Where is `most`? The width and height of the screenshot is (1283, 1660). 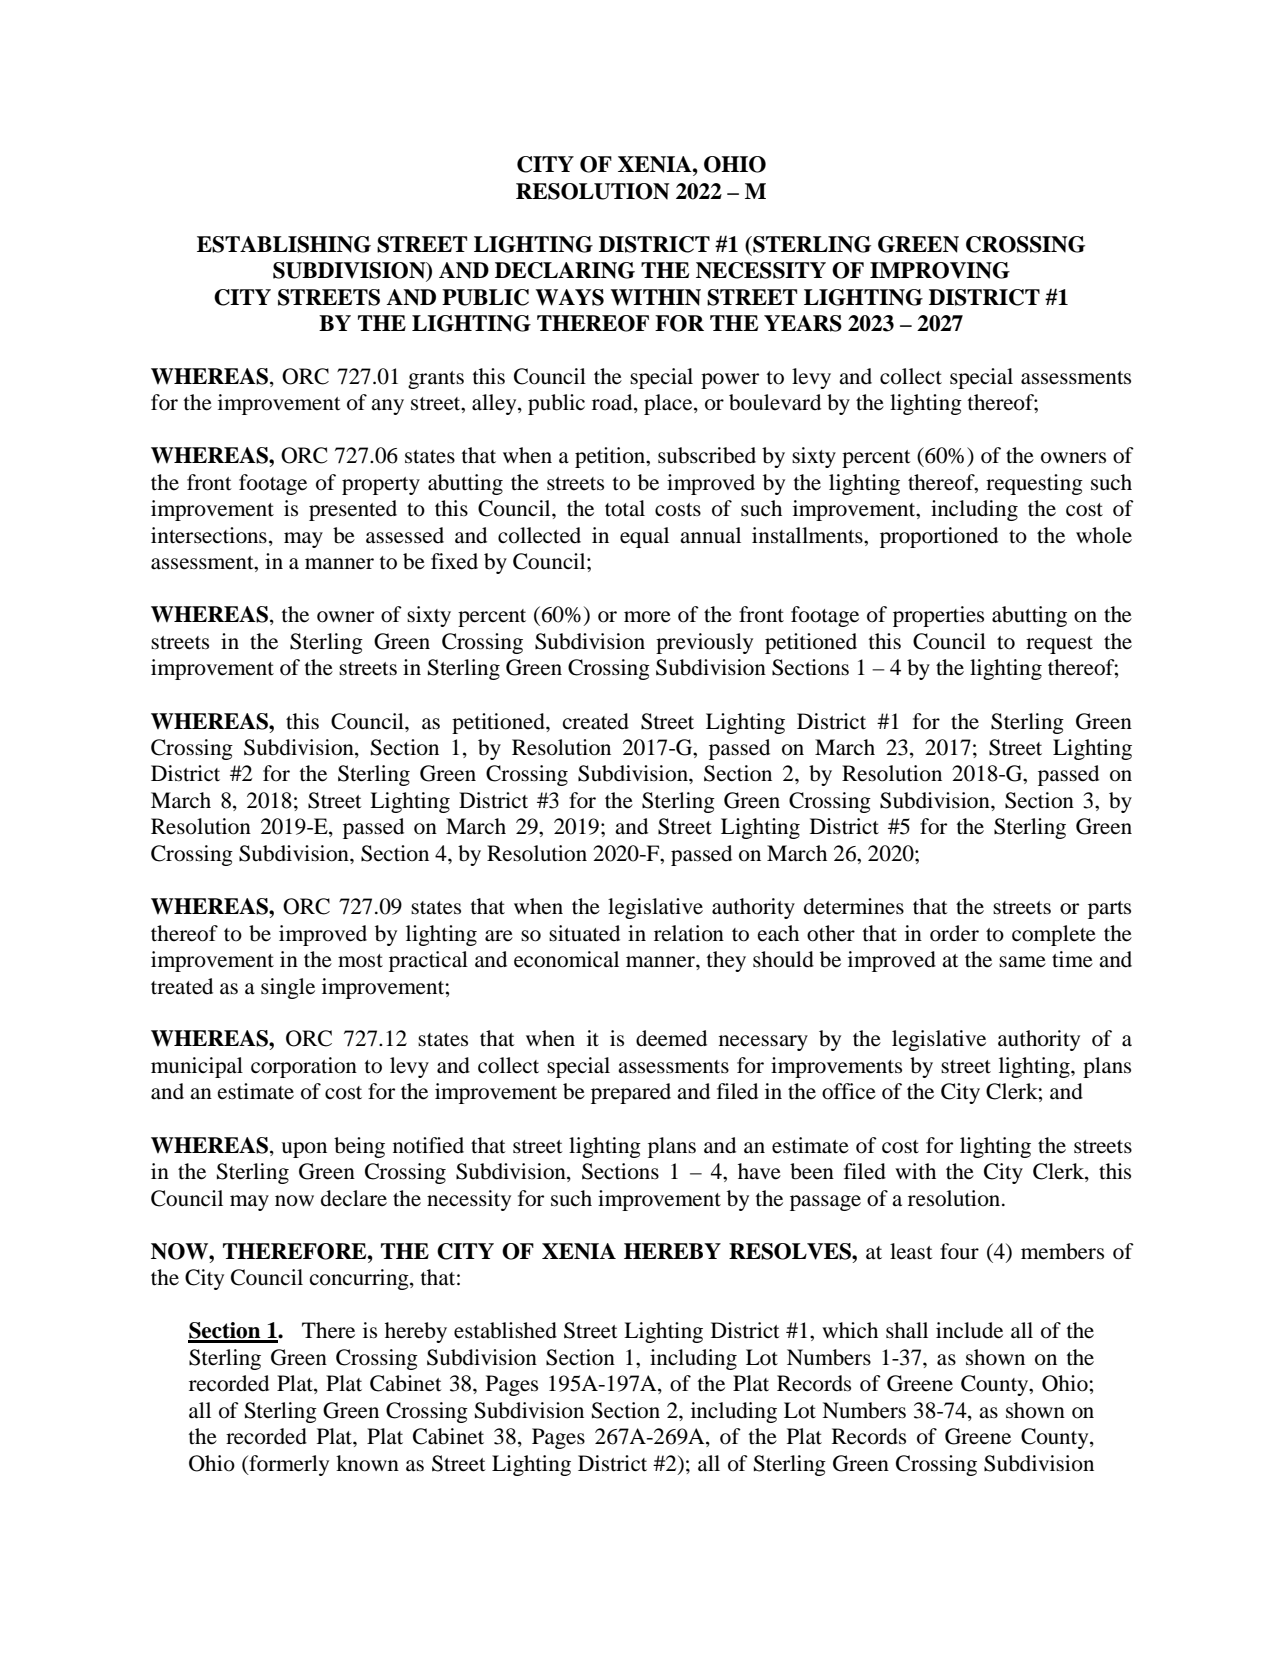
most is located at coordinates (360, 961).
